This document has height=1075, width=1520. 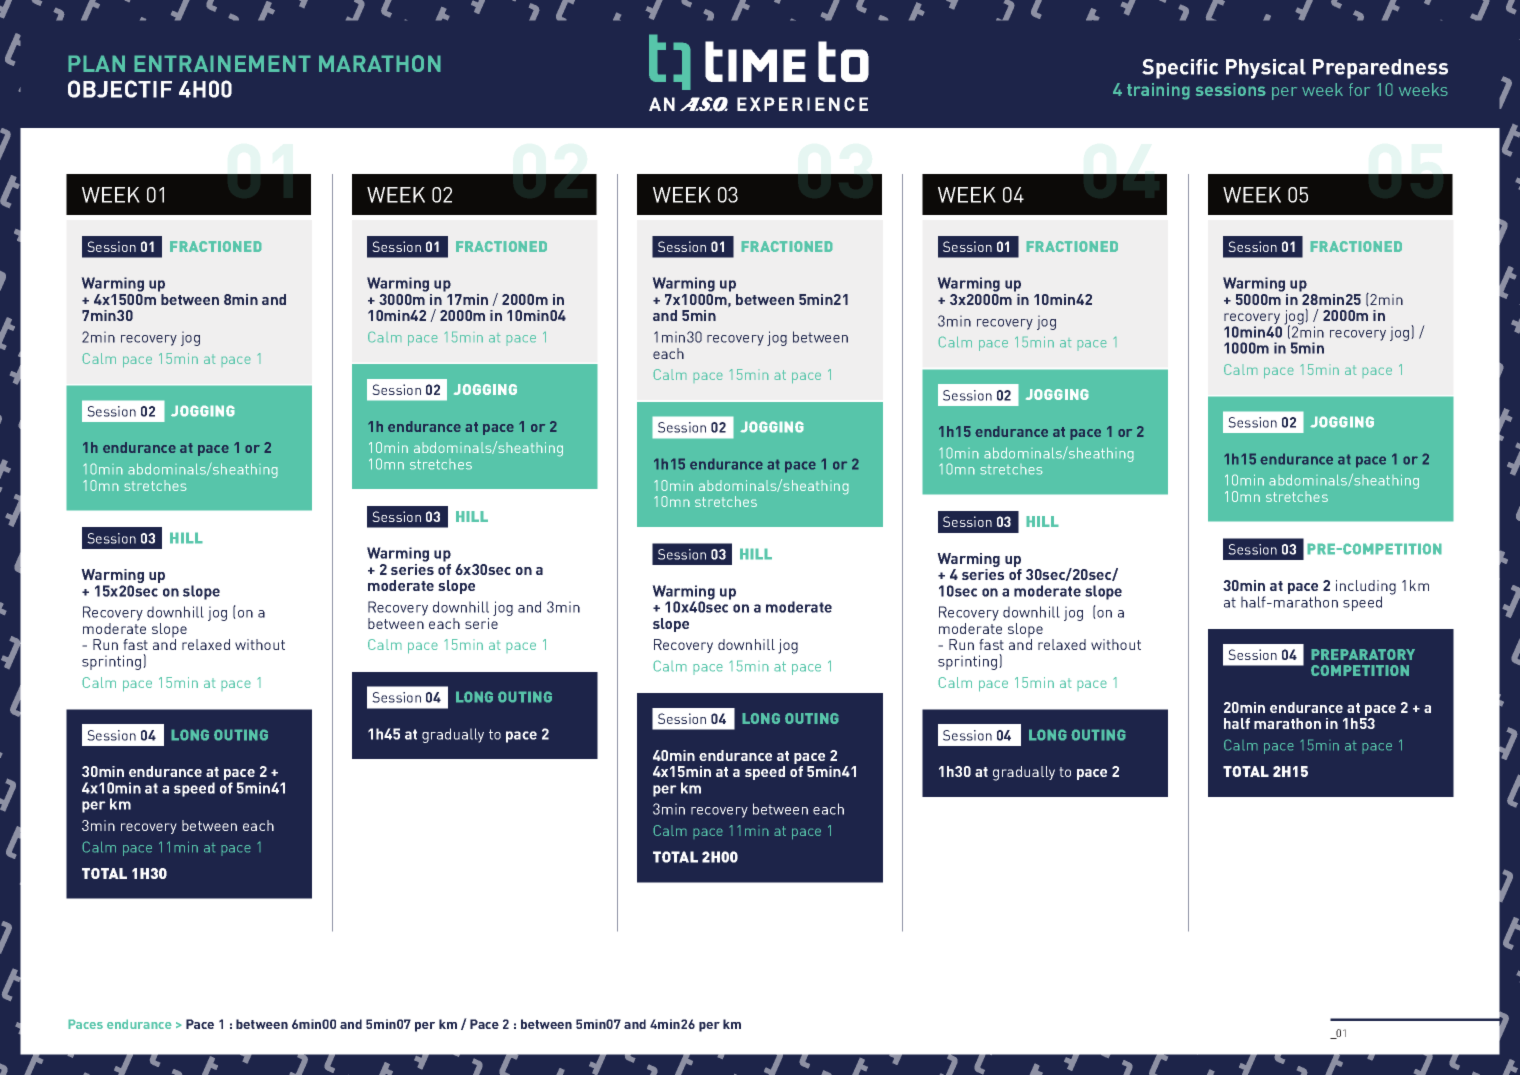 What do you see at coordinates (96, 63) in the document?
I see `PLAN` at bounding box center [96, 63].
